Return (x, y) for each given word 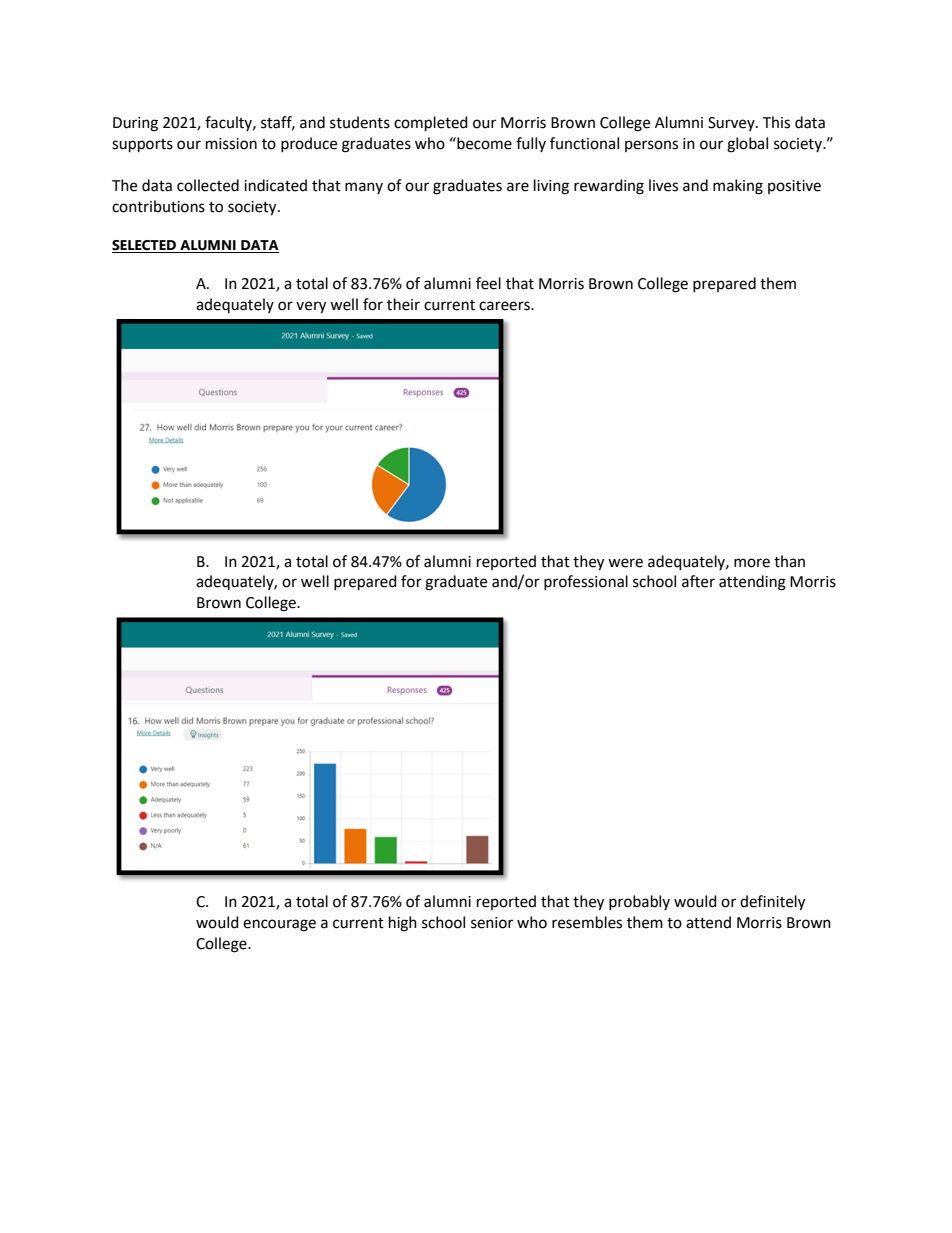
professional (586, 582)
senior (492, 923)
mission (231, 144)
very (311, 307)
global (747, 145)
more (752, 563)
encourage (279, 925)
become (483, 143)
